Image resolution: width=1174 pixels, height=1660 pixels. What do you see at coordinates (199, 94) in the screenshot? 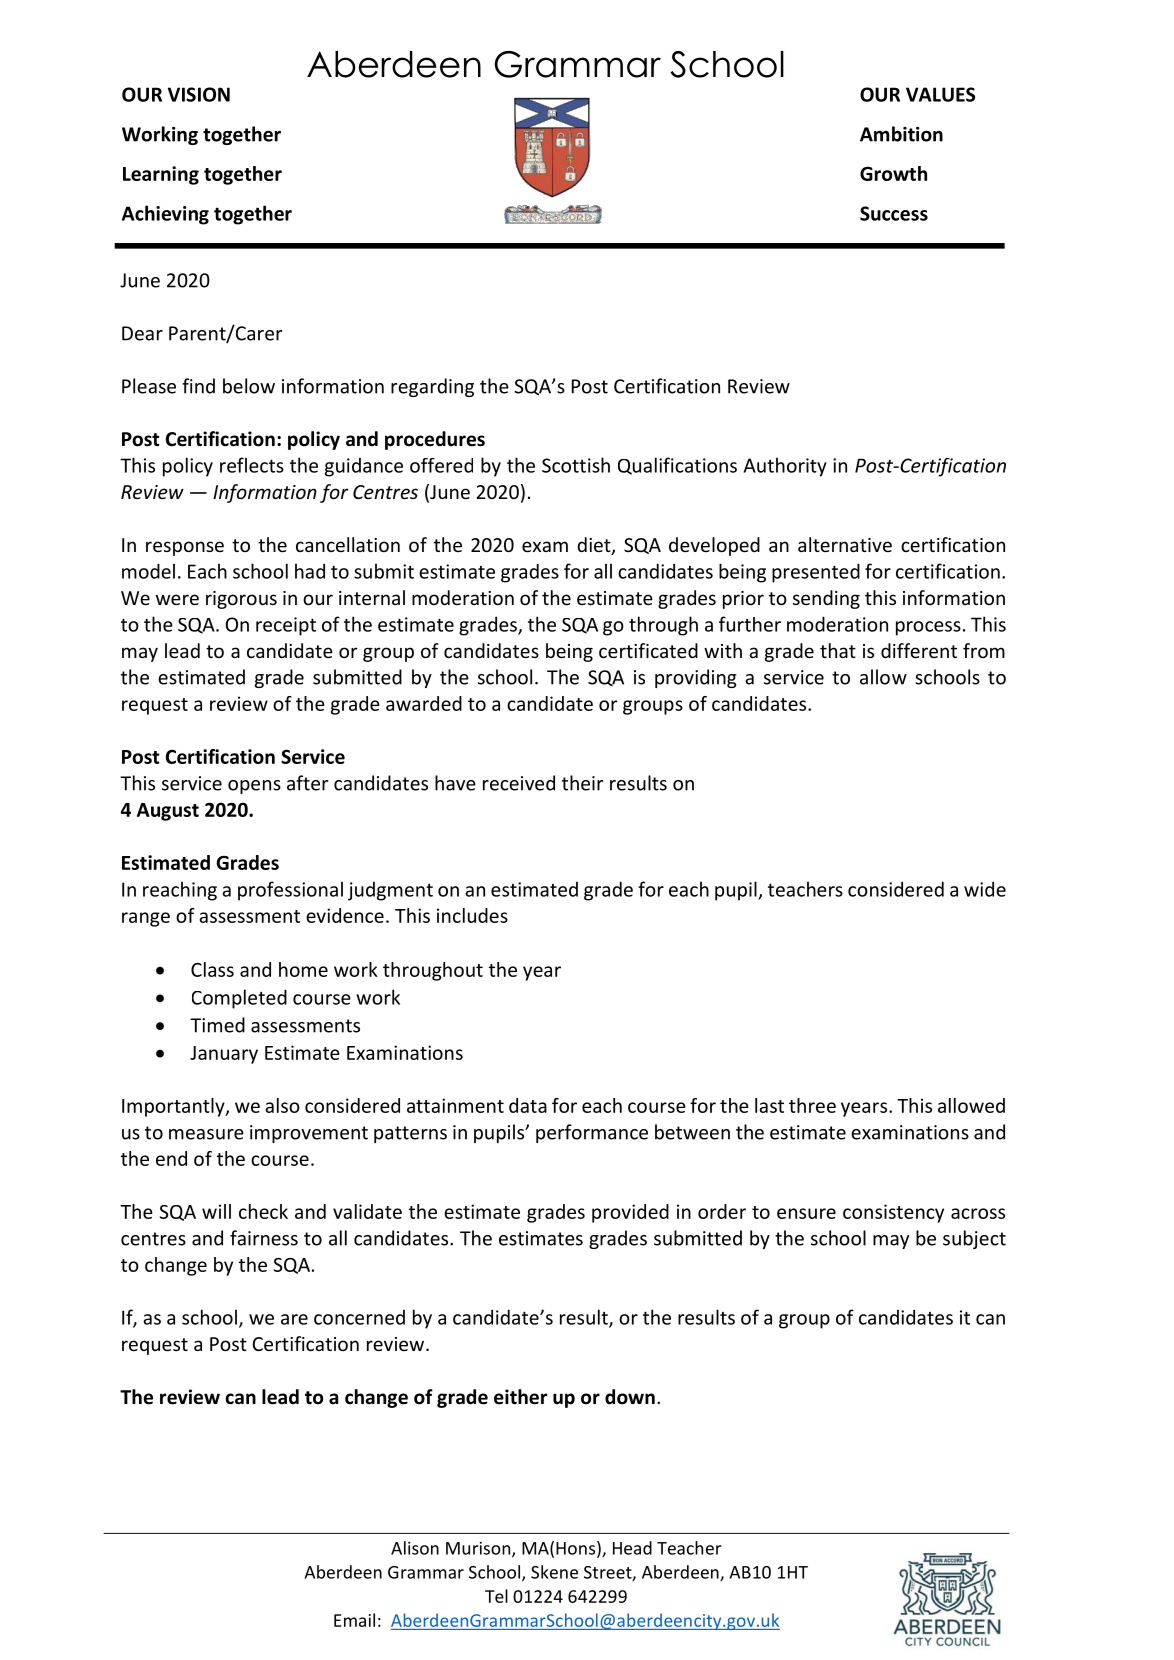
I see `VISION` at bounding box center [199, 94].
